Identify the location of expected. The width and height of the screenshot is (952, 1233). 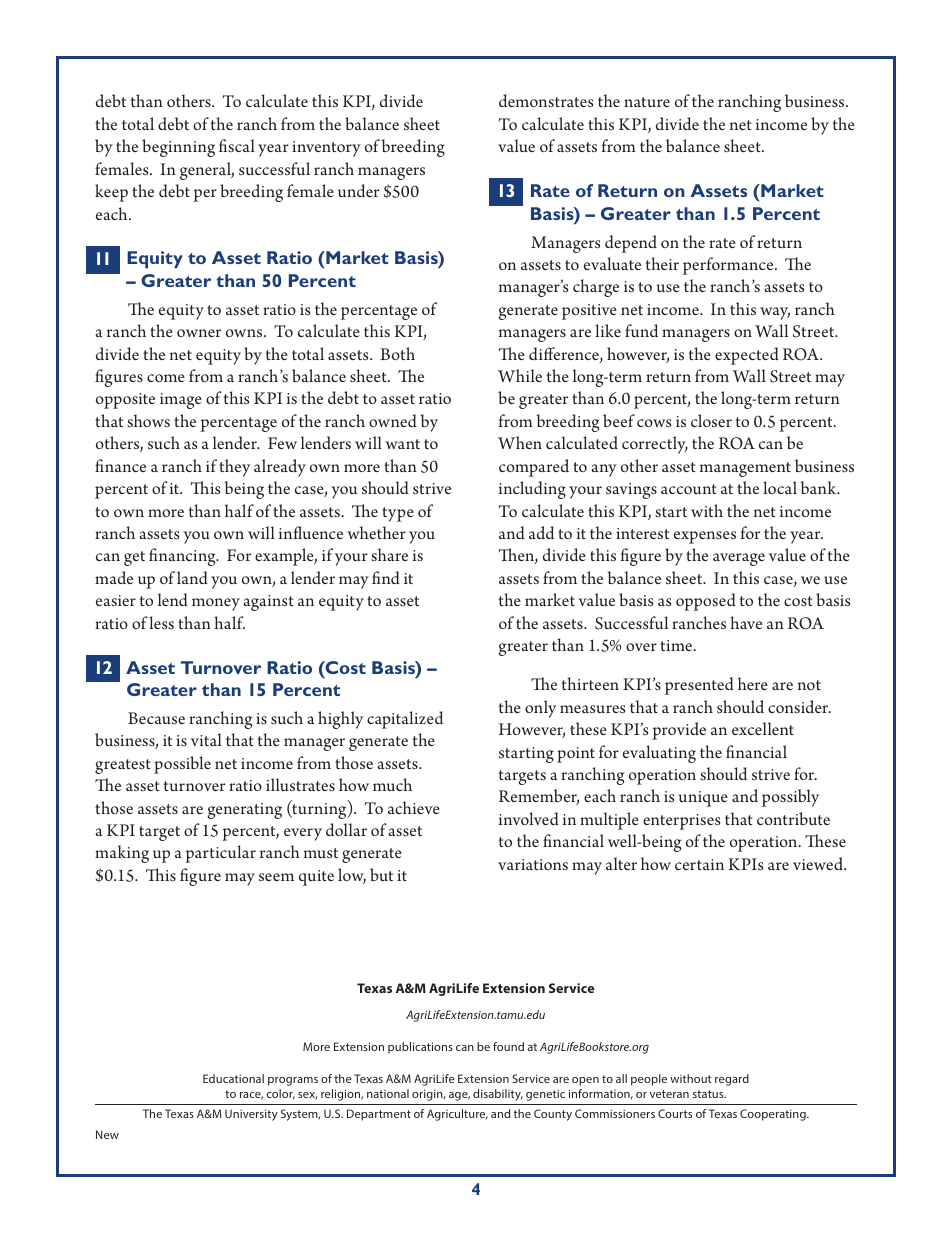
(747, 356).
